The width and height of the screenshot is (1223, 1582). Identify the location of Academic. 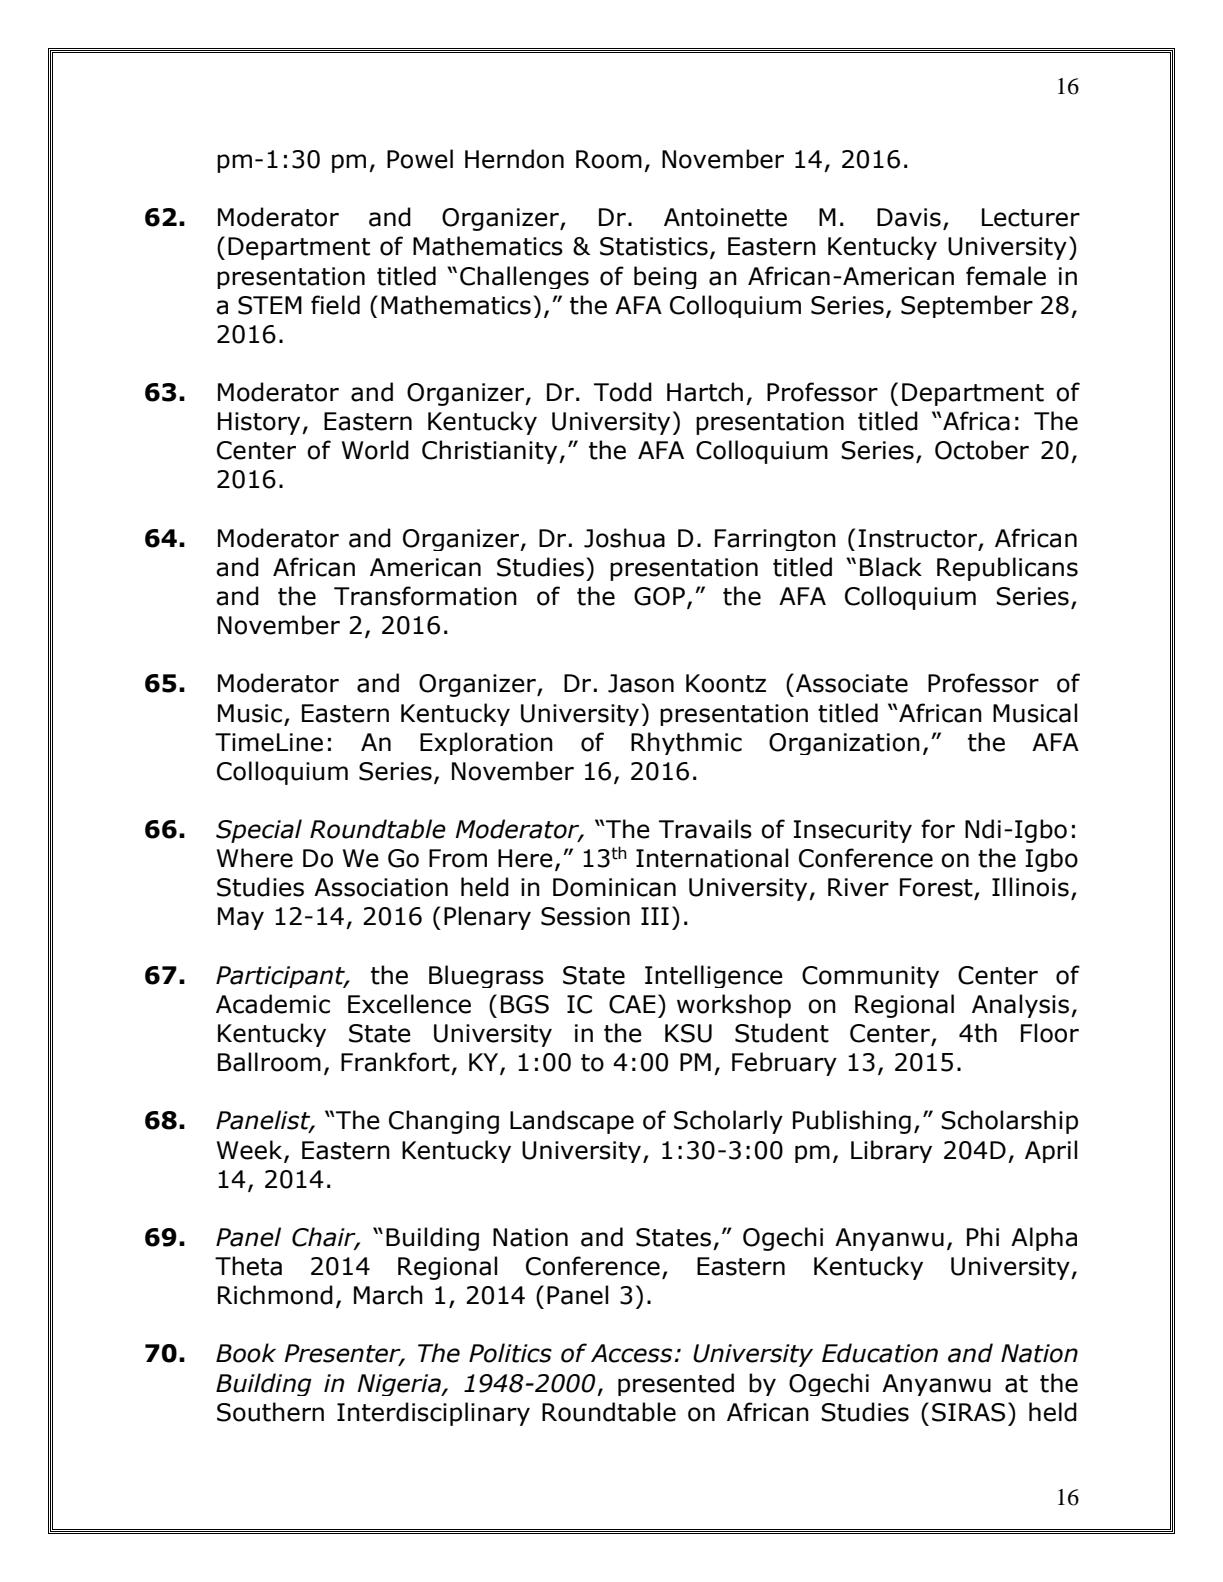
(273, 1004).
